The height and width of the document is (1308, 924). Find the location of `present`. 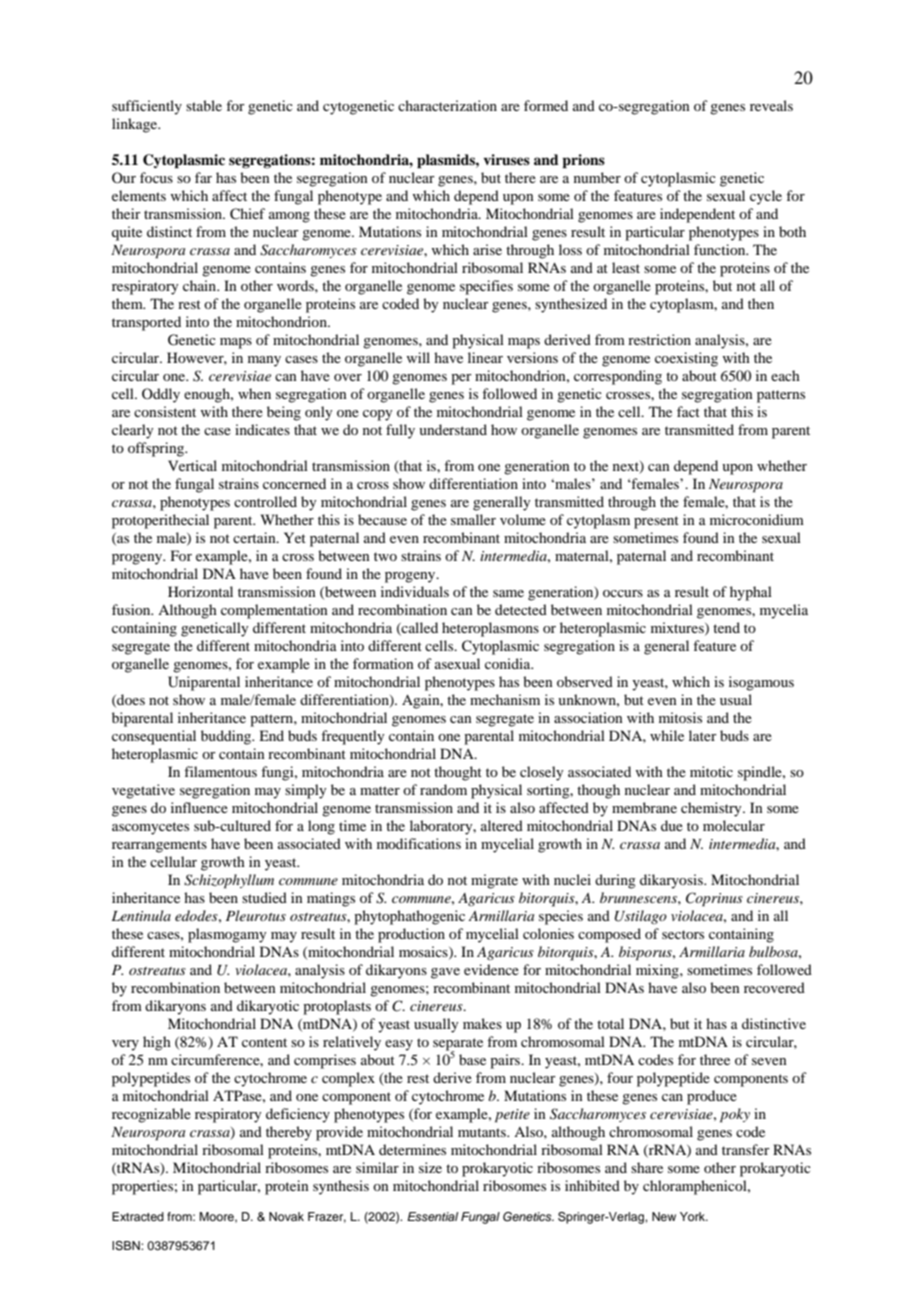

present is located at coordinates (656, 522).
